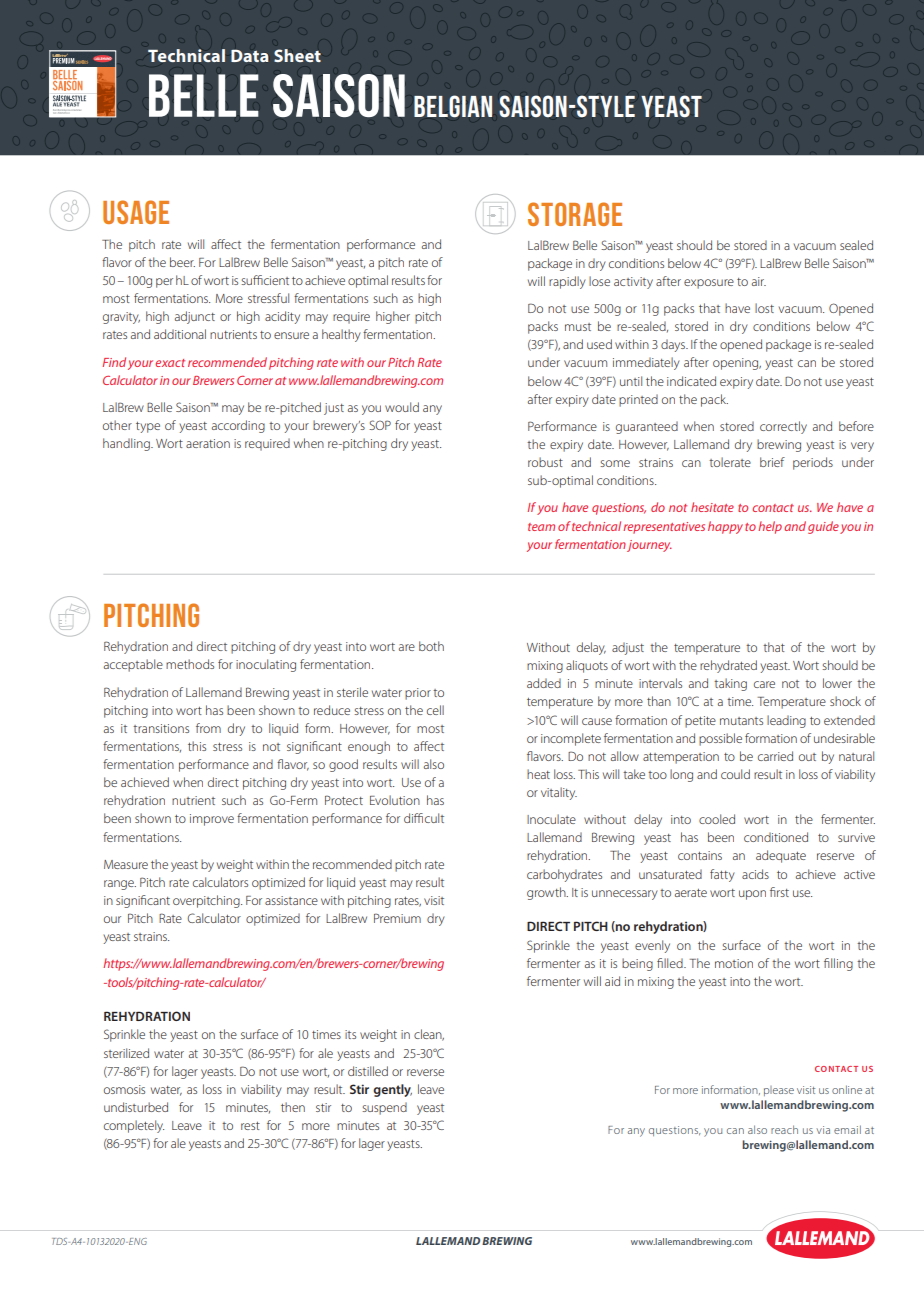 Image resolution: width=924 pixels, height=1297 pixels. What do you see at coordinates (425, 1072) in the image?
I see `reverse` at bounding box center [425, 1072].
